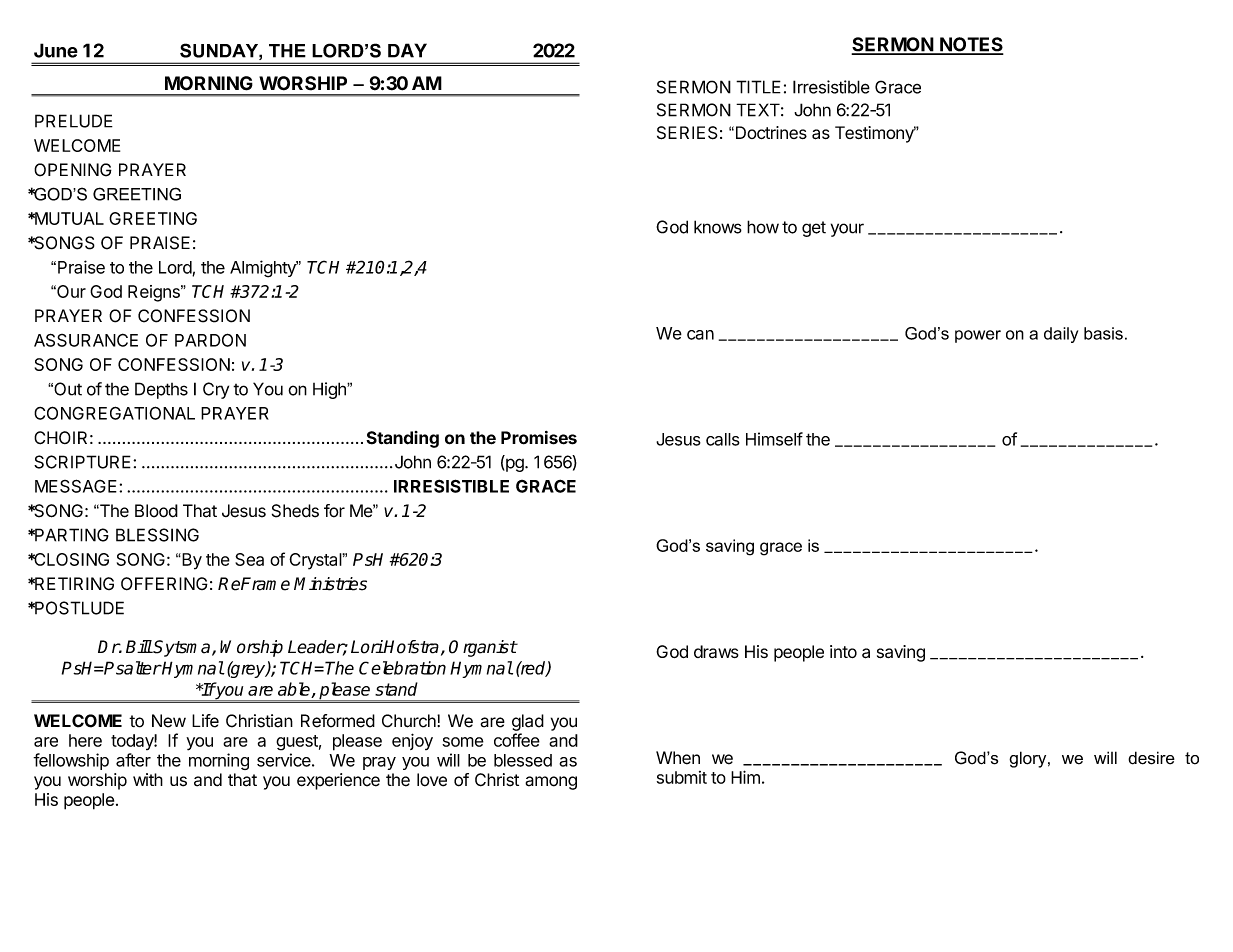  Describe the element at coordinates (700, 335) in the image. I see `can` at that location.
